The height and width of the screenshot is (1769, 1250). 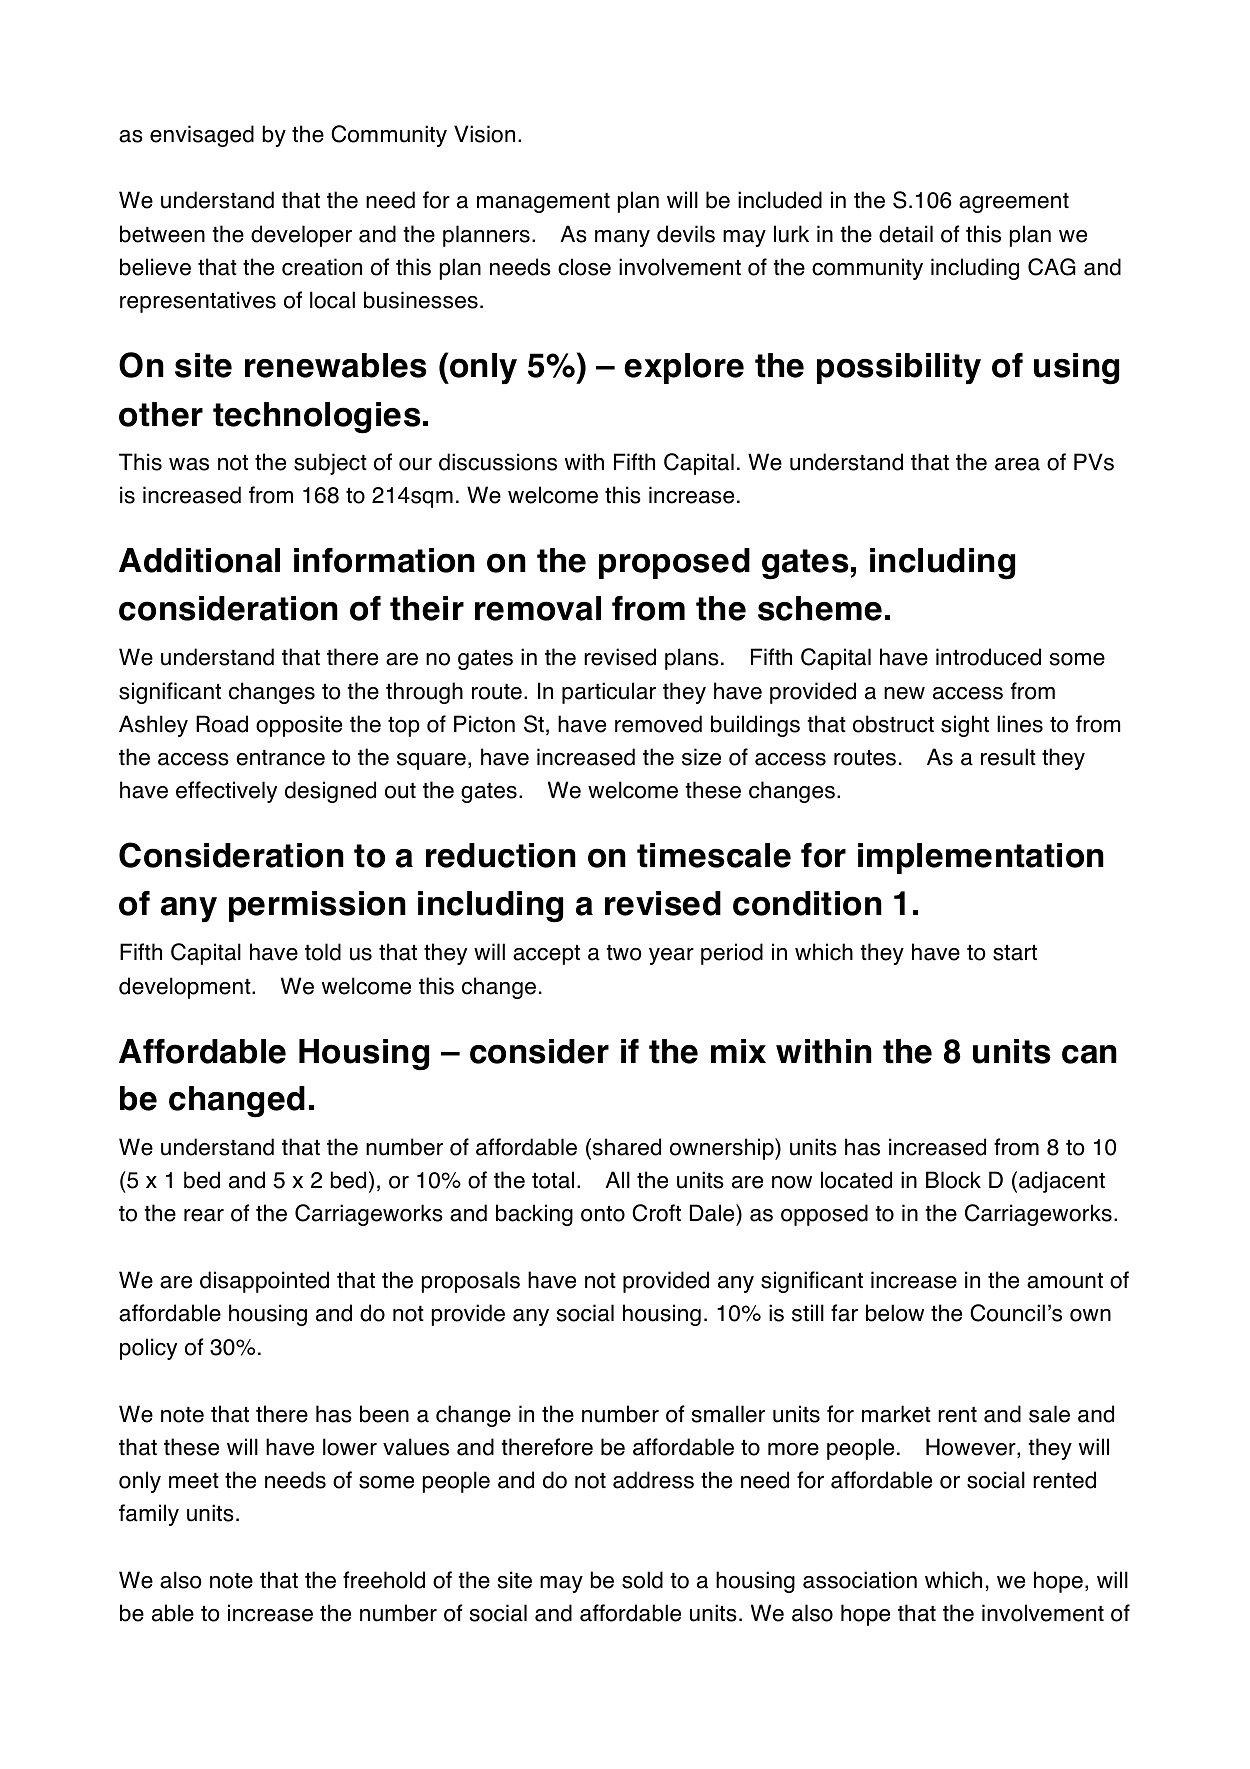 I want to click on proposed, so click(x=674, y=563).
